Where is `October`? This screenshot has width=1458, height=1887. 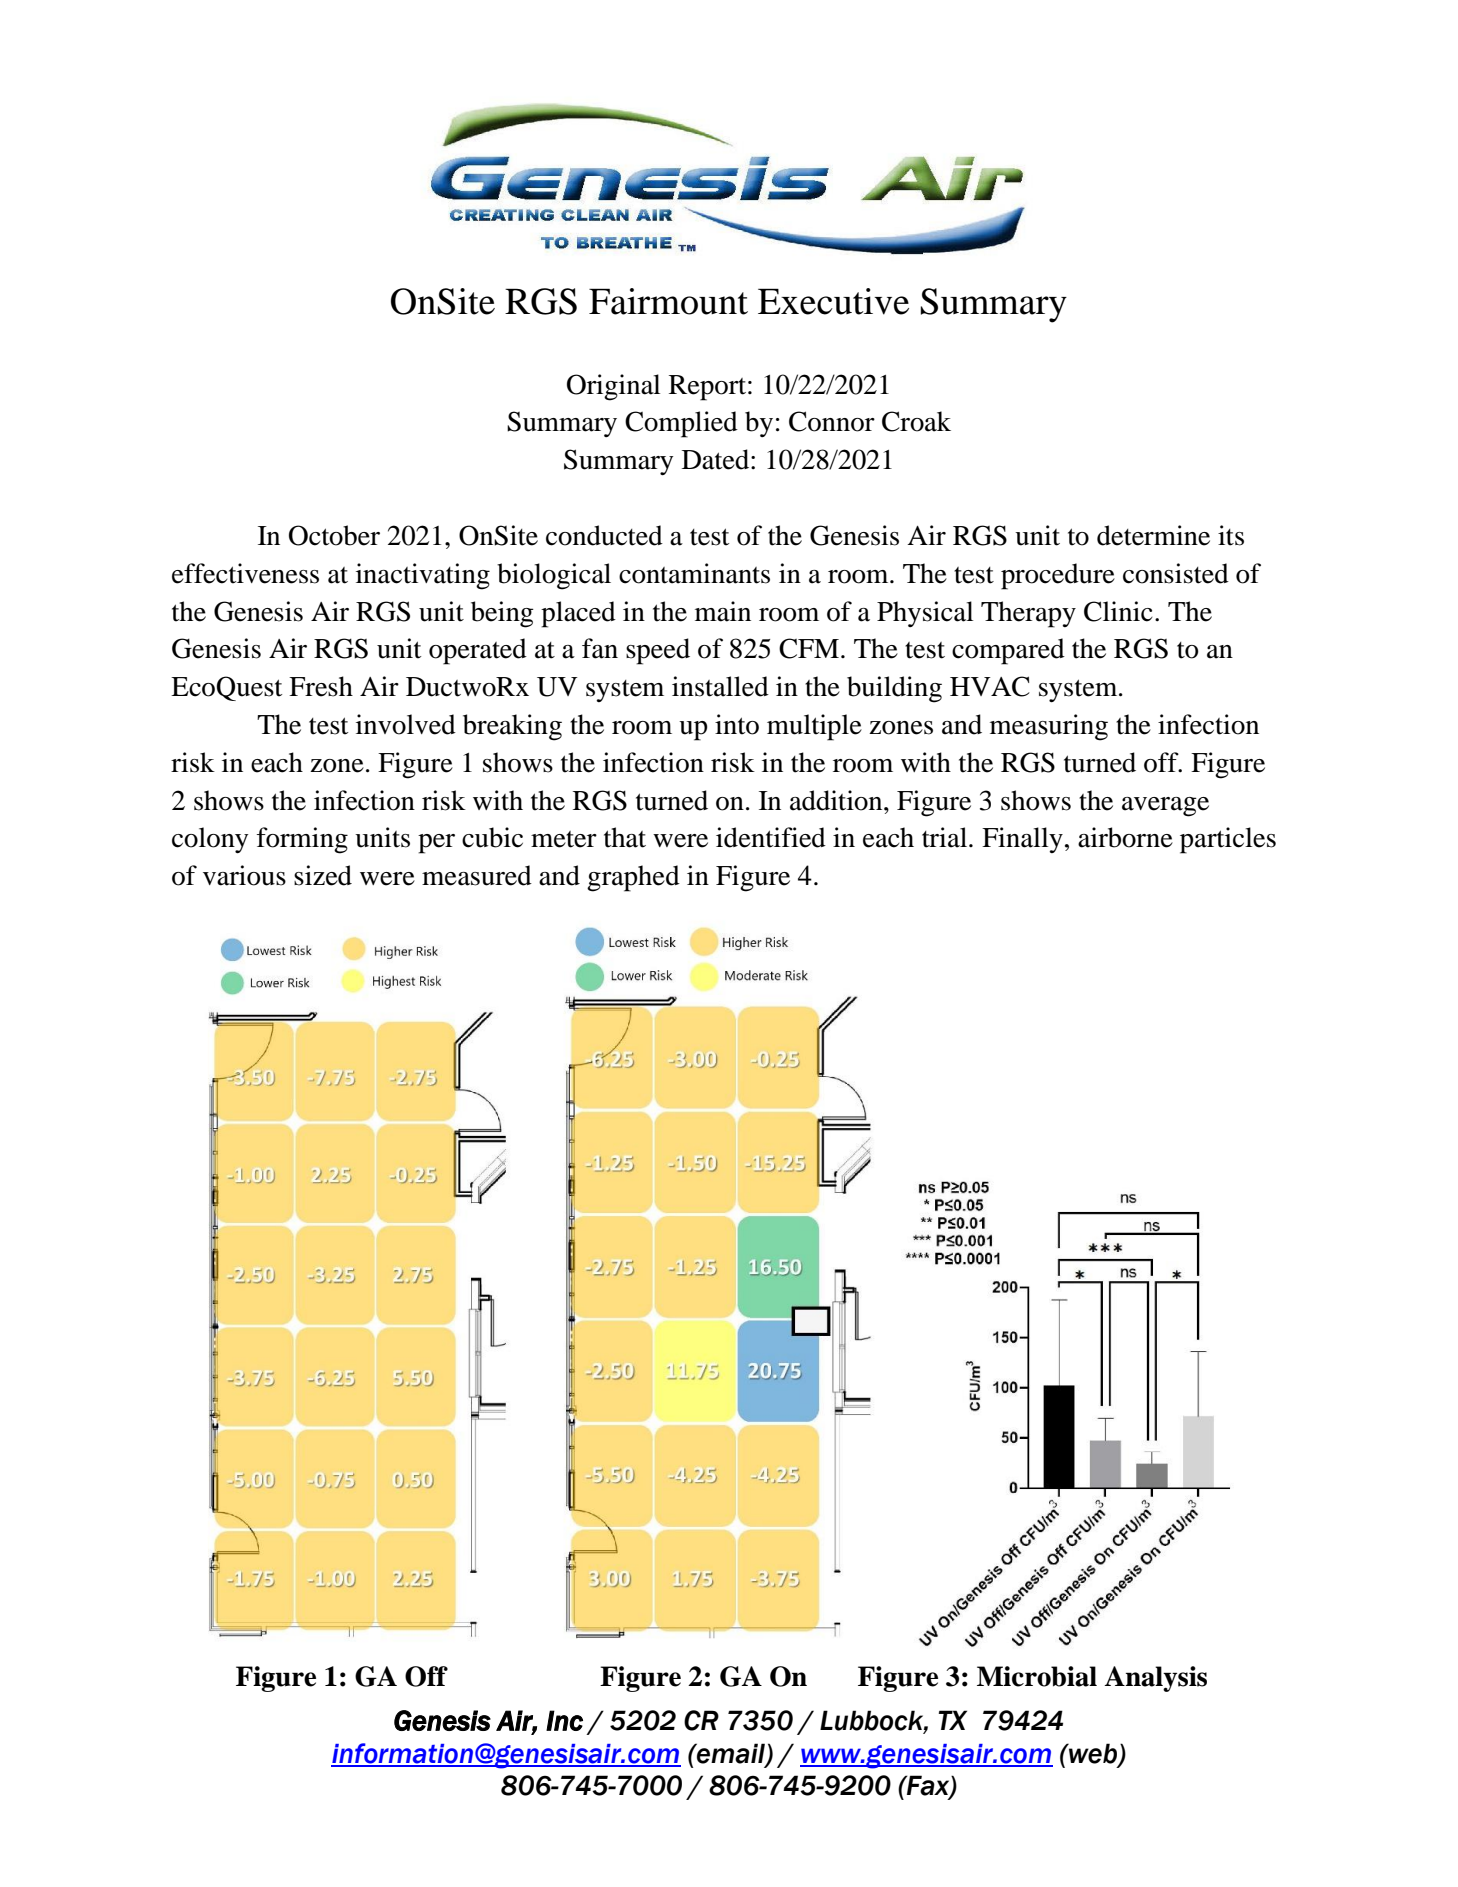 October is located at coordinates (334, 535).
